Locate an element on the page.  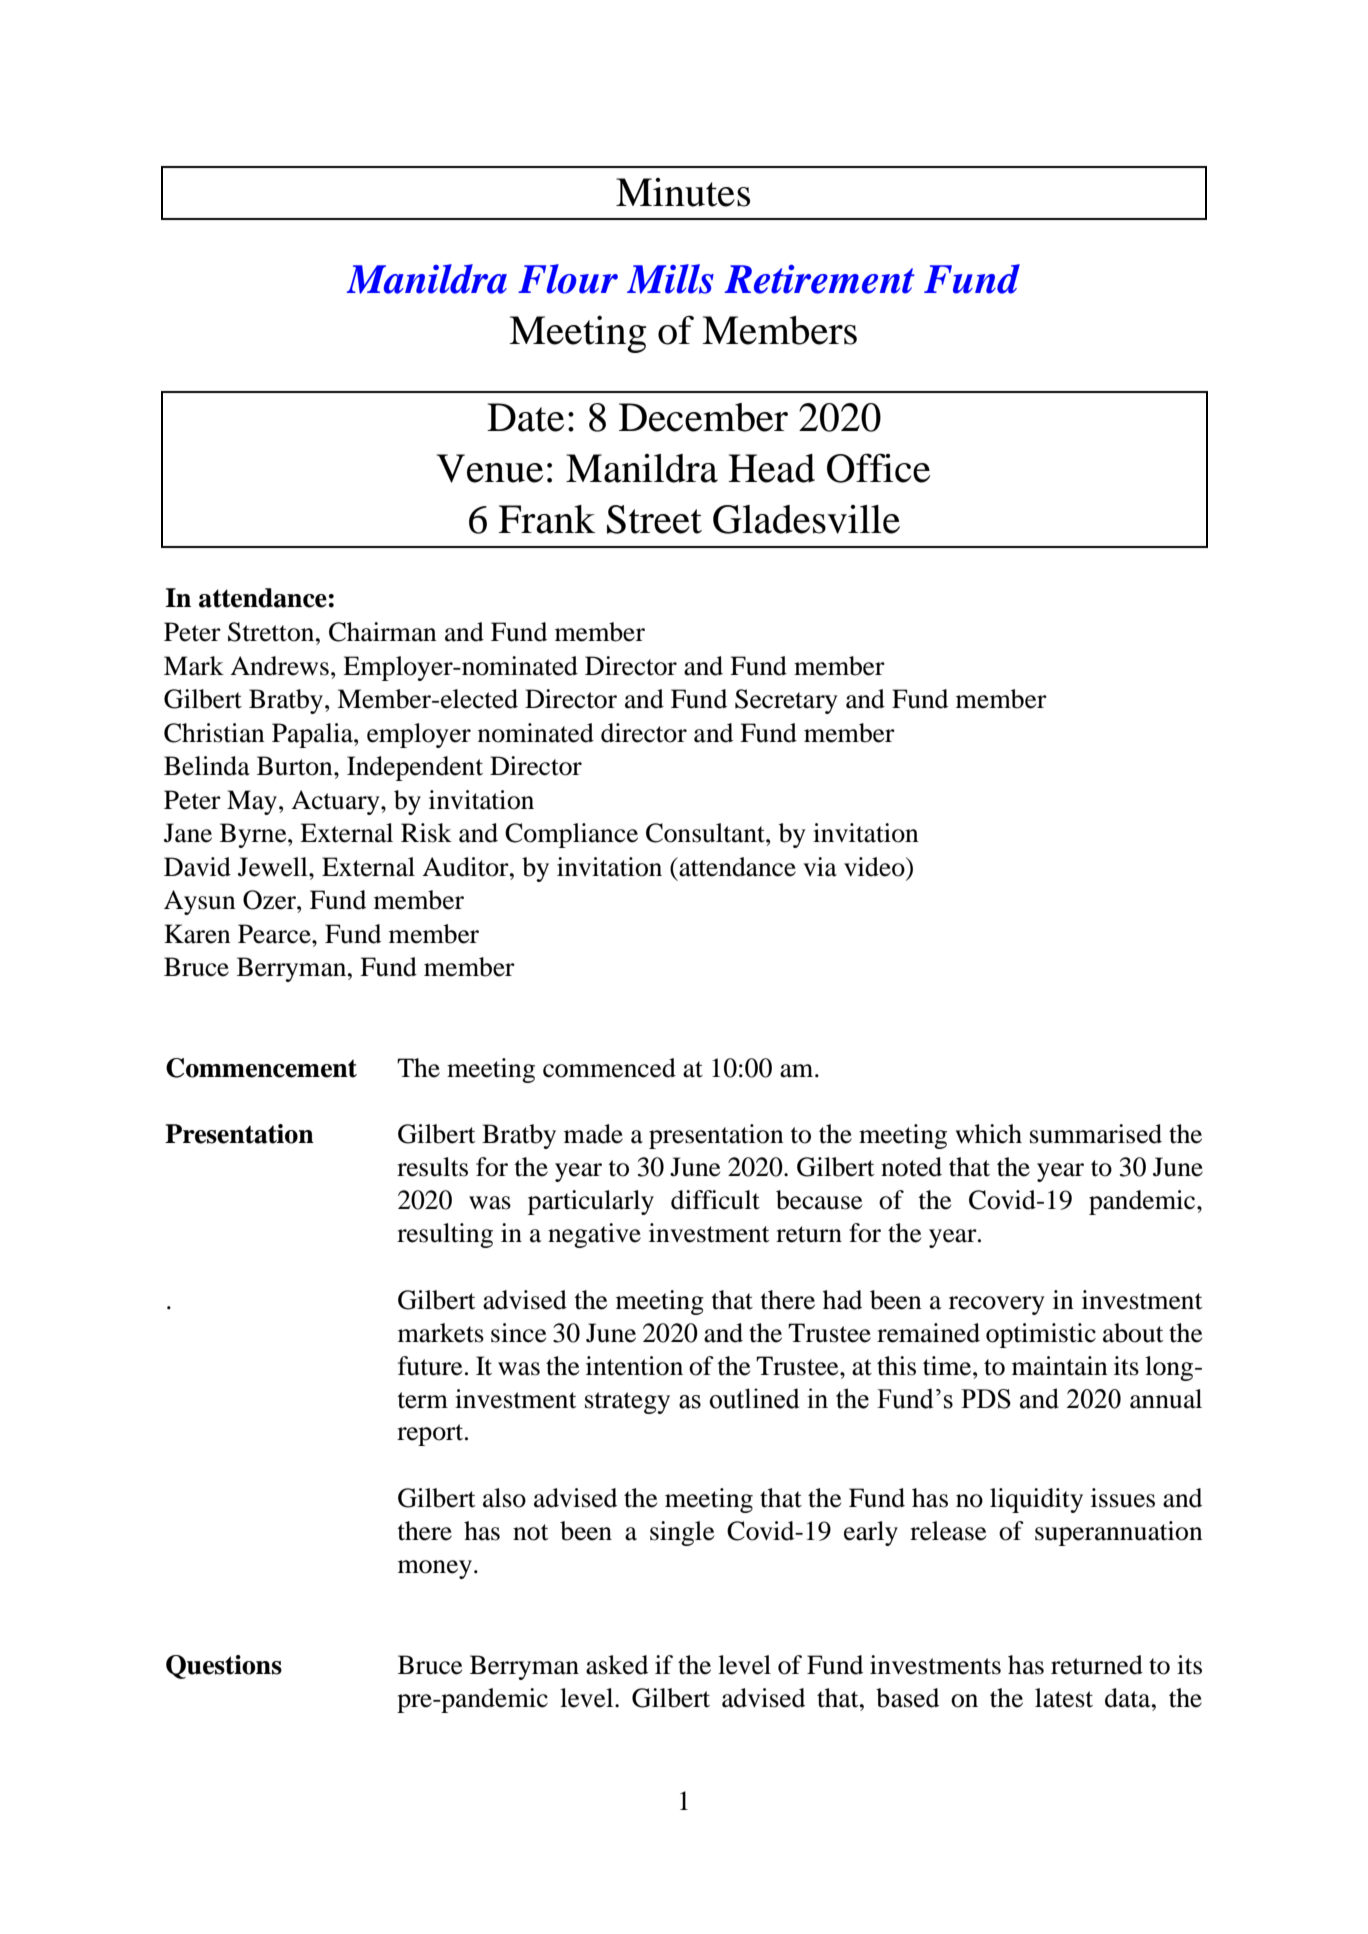
Mills is located at coordinates (670, 279).
